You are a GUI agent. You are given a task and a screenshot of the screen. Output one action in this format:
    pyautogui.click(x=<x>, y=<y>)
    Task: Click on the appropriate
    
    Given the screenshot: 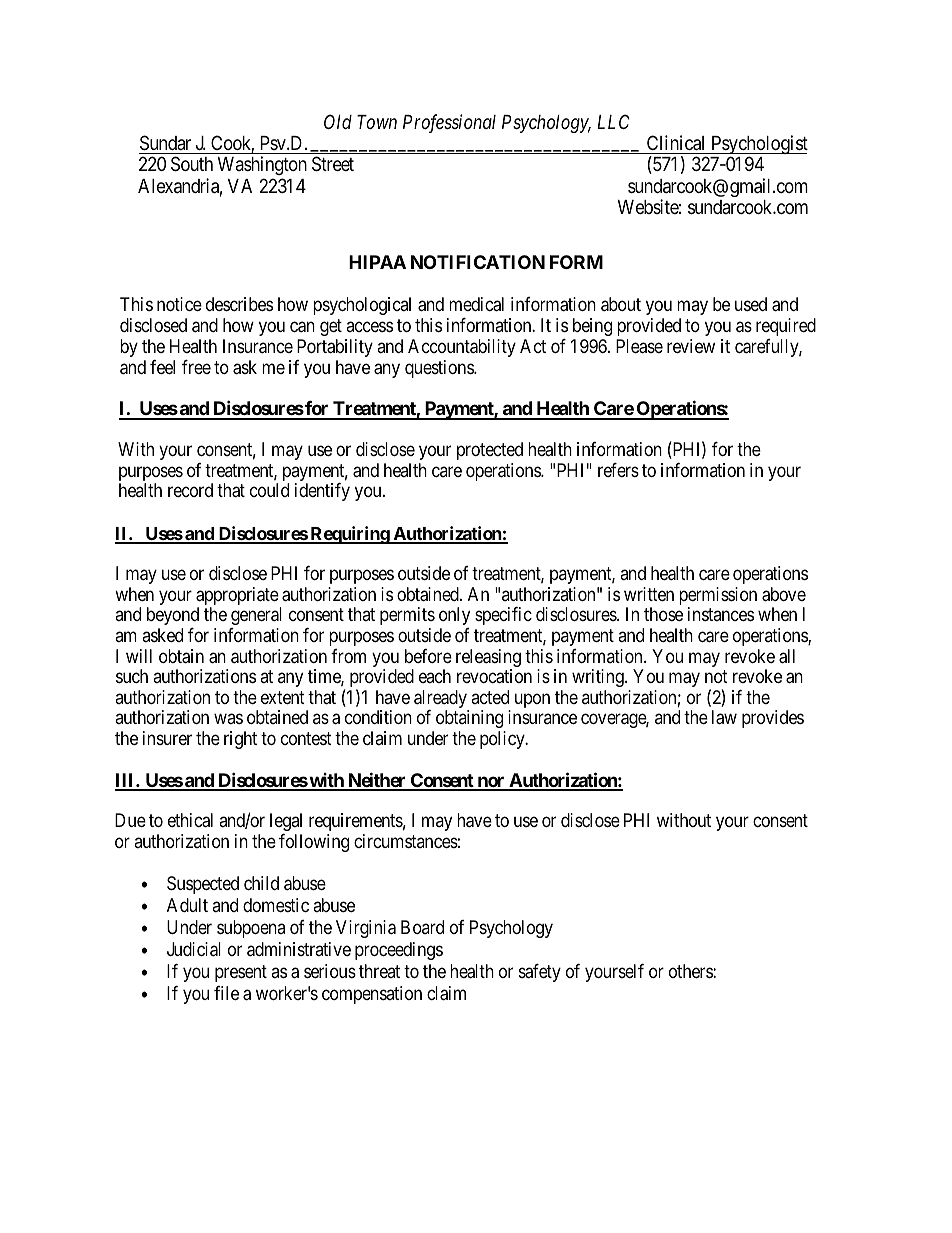 What is the action you would take?
    pyautogui.click(x=237, y=597)
